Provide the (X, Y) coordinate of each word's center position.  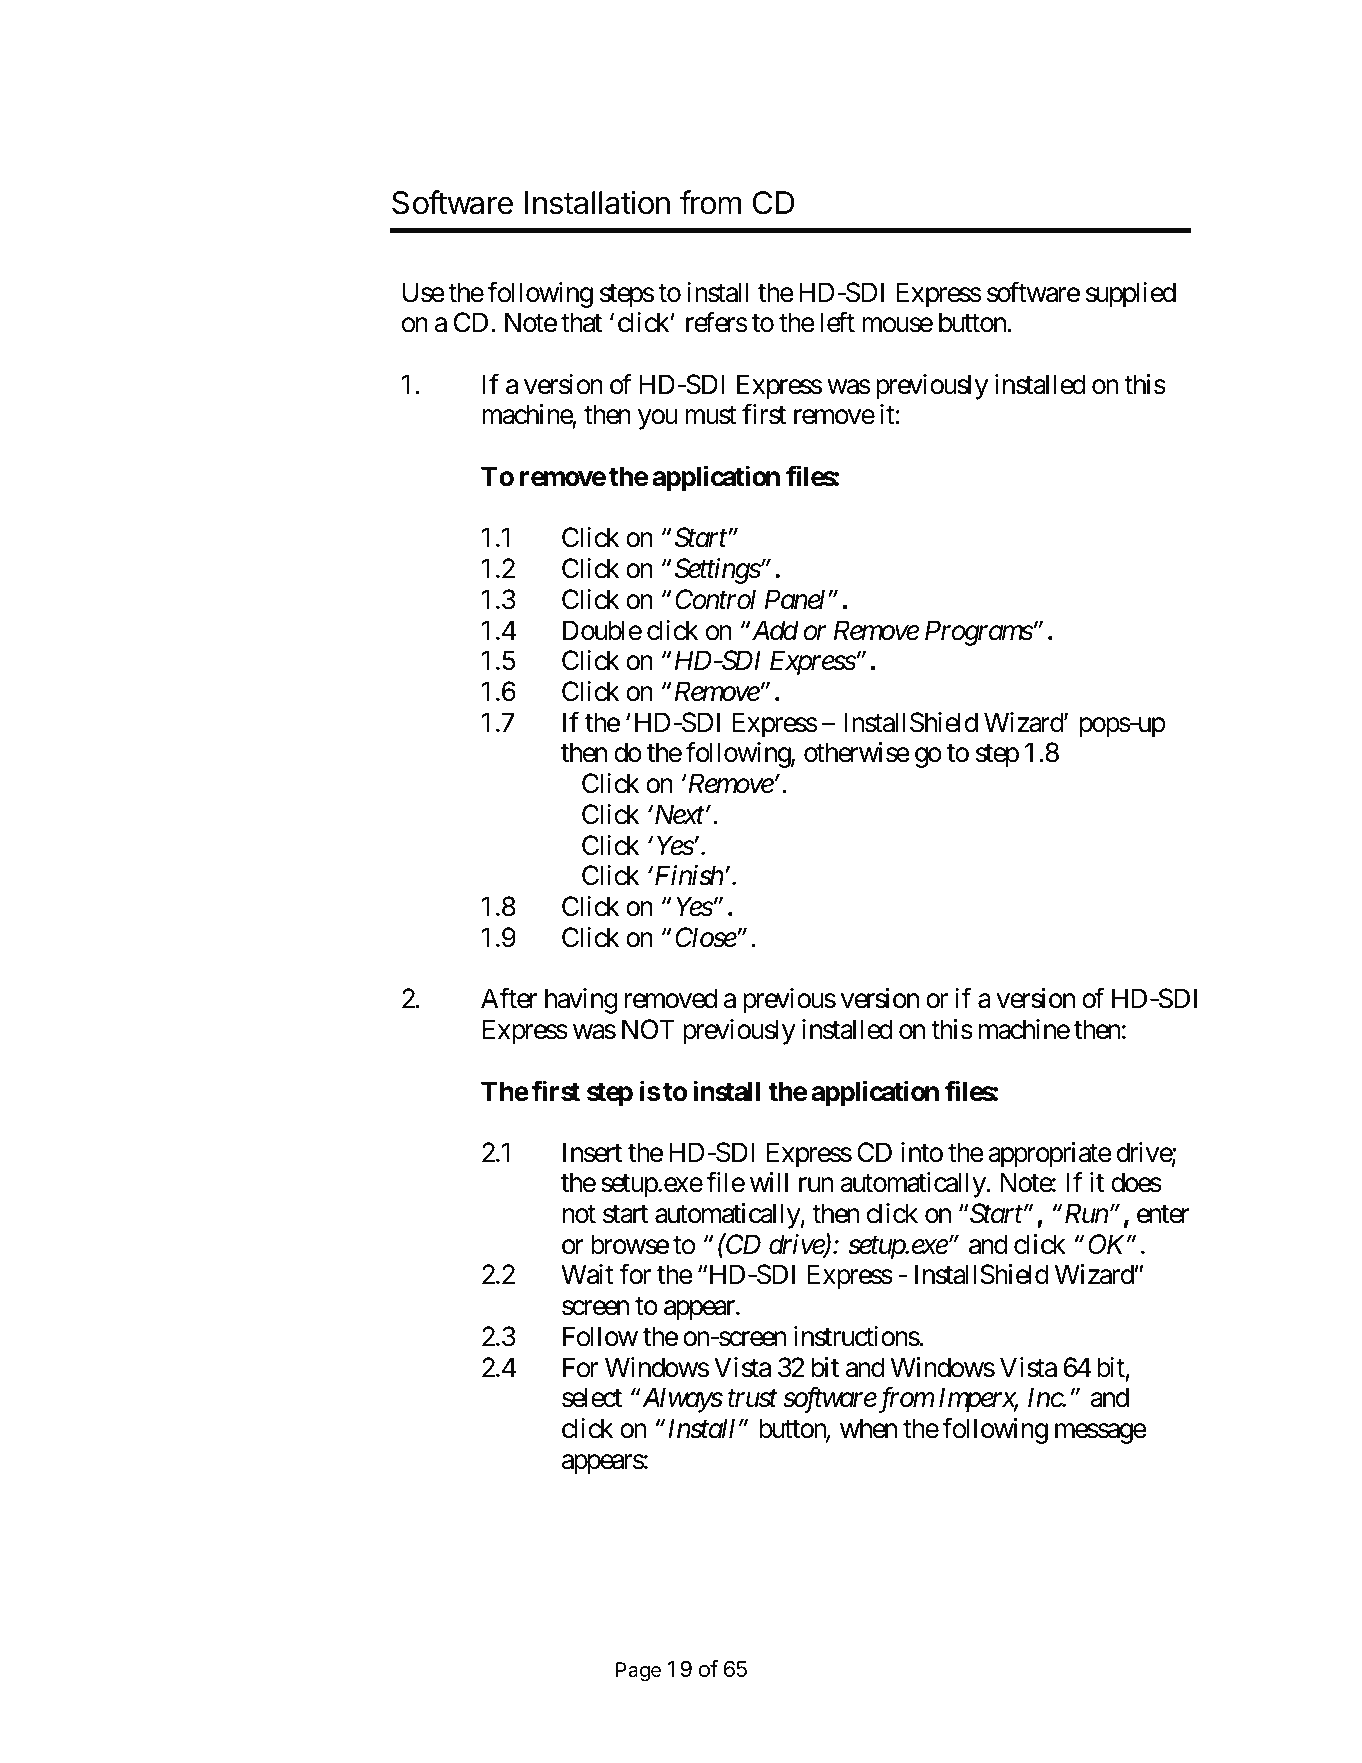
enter (1163, 1215)
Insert (592, 1152)
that (581, 322)
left (837, 322)
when (868, 1428)
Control (715, 599)
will (769, 1182)
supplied (1131, 295)
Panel (795, 599)
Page (638, 1672)
